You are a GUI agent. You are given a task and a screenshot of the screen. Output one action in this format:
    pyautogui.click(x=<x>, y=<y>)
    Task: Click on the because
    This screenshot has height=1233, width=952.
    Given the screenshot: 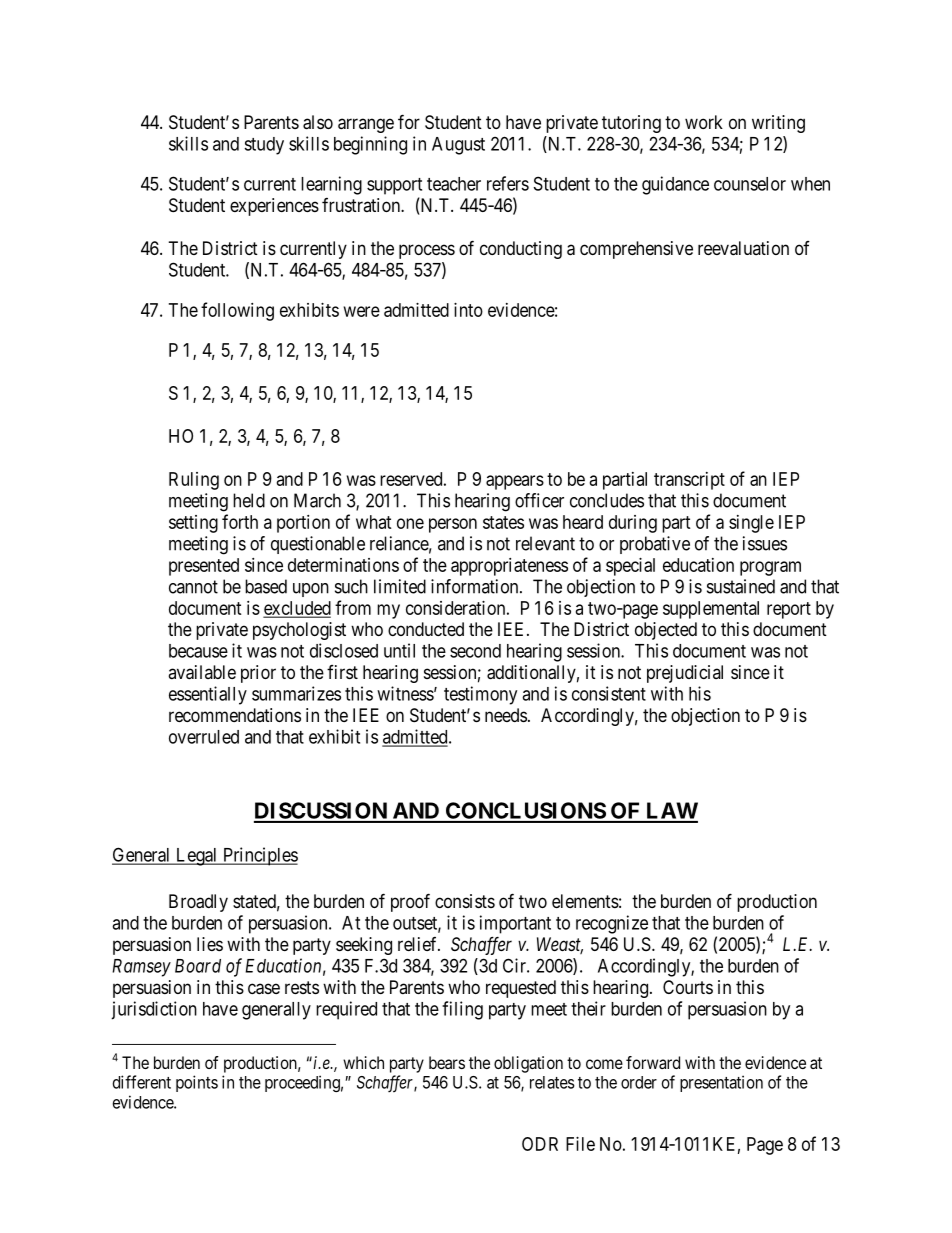 What is the action you would take?
    pyautogui.click(x=198, y=651)
